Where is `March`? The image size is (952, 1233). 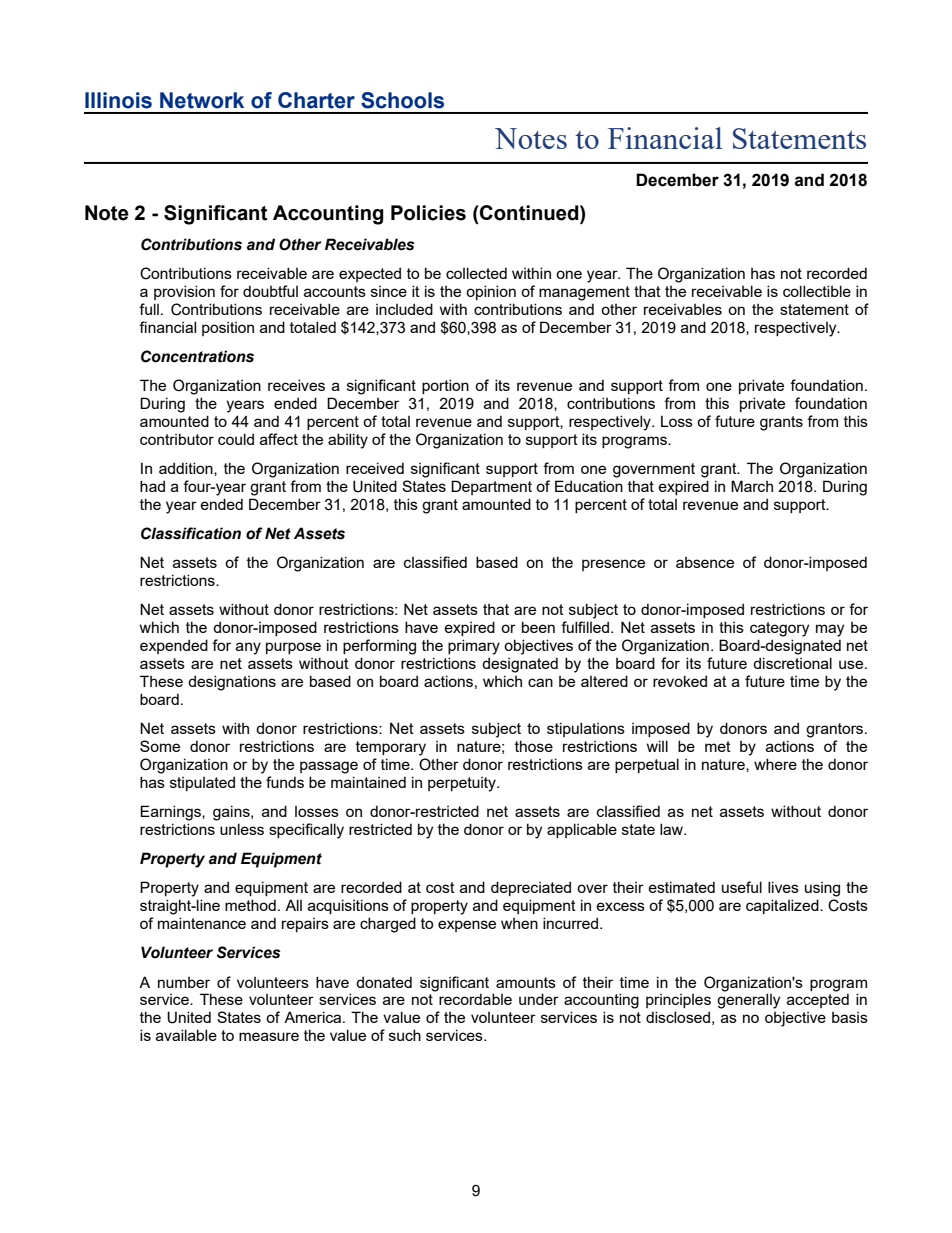 March is located at coordinates (752, 486).
